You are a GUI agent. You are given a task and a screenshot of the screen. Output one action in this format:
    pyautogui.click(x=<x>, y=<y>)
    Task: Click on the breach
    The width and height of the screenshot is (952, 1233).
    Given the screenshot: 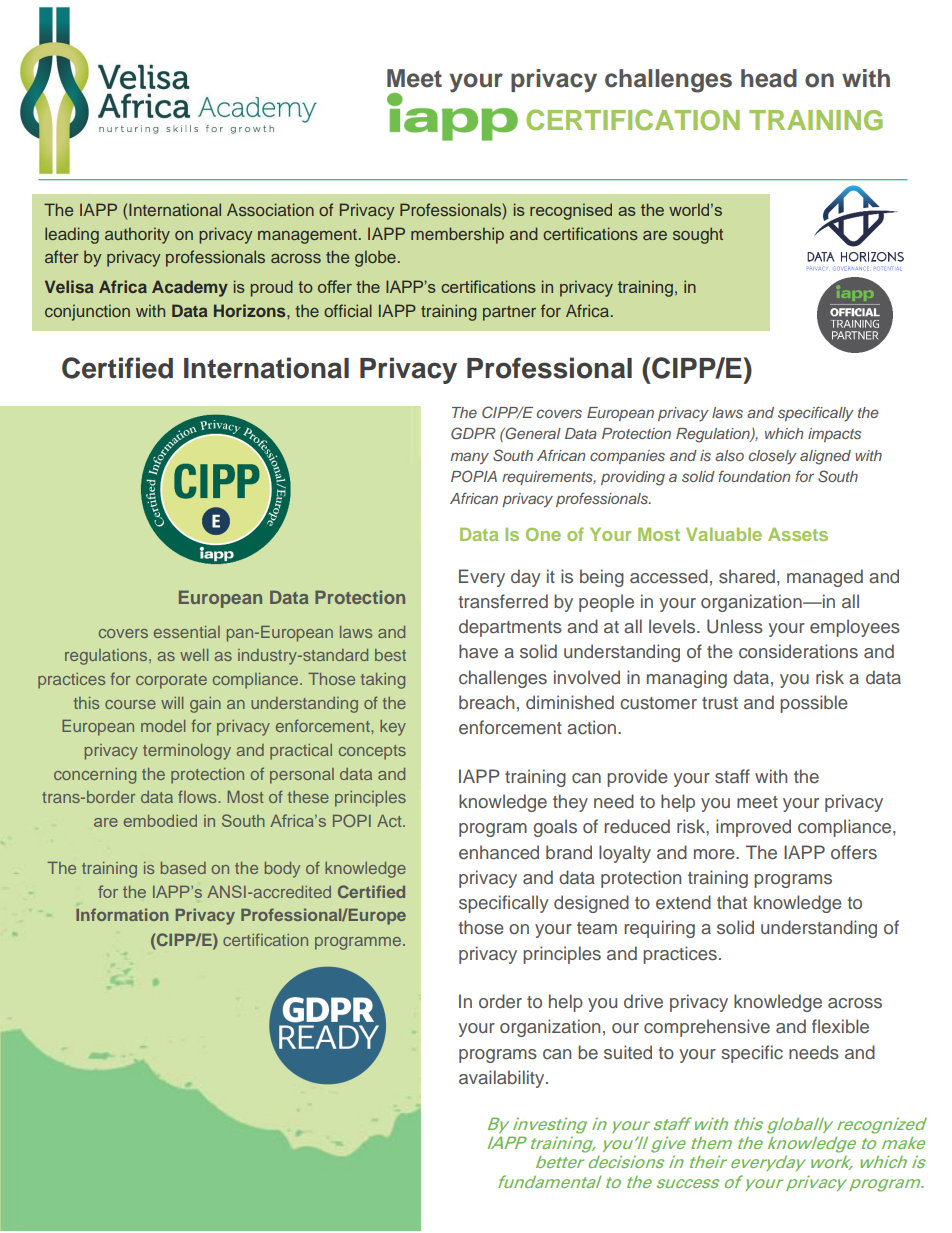 What is the action you would take?
    pyautogui.click(x=486, y=702)
